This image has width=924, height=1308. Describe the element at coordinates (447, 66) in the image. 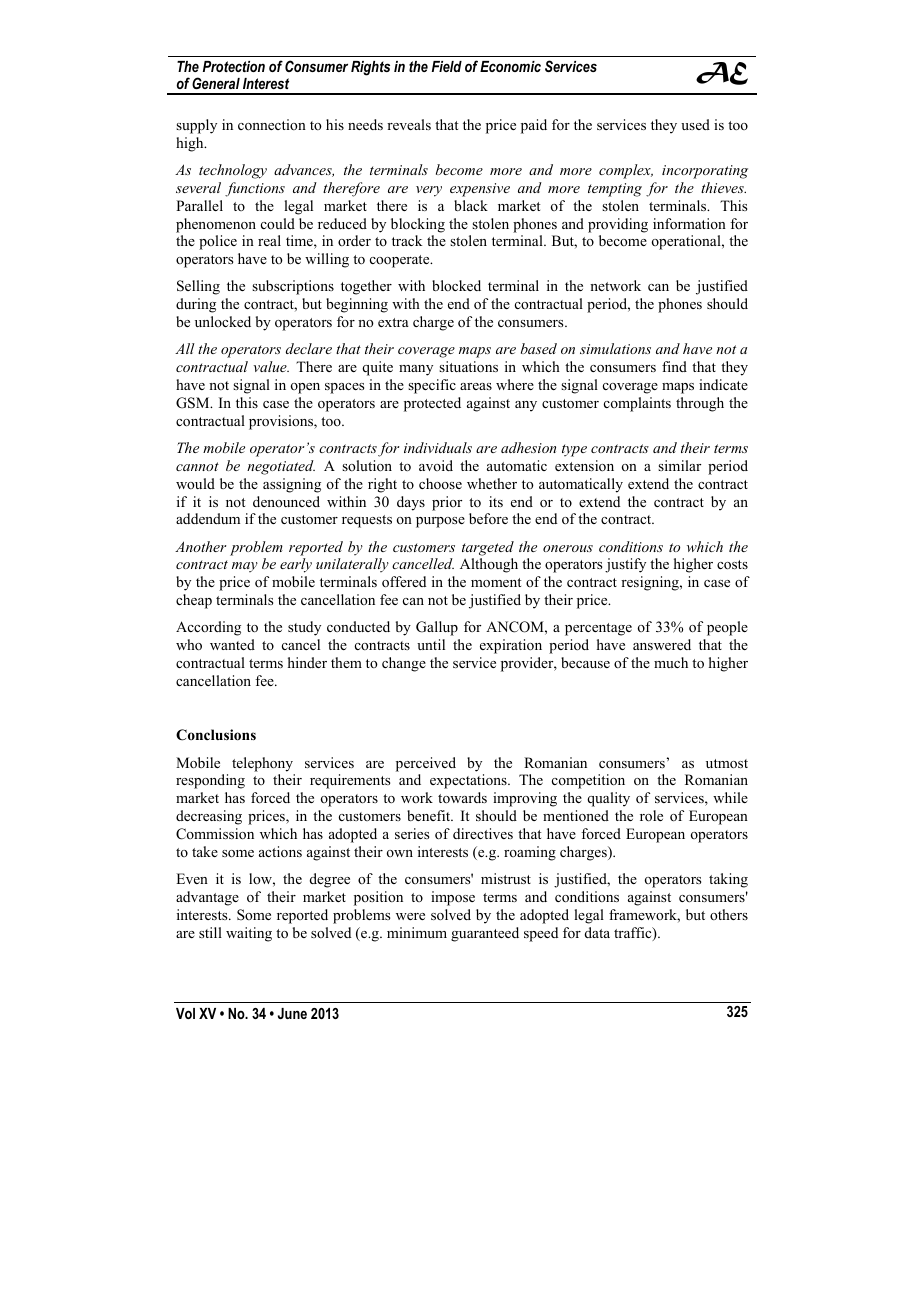

I see `Field` at that location.
